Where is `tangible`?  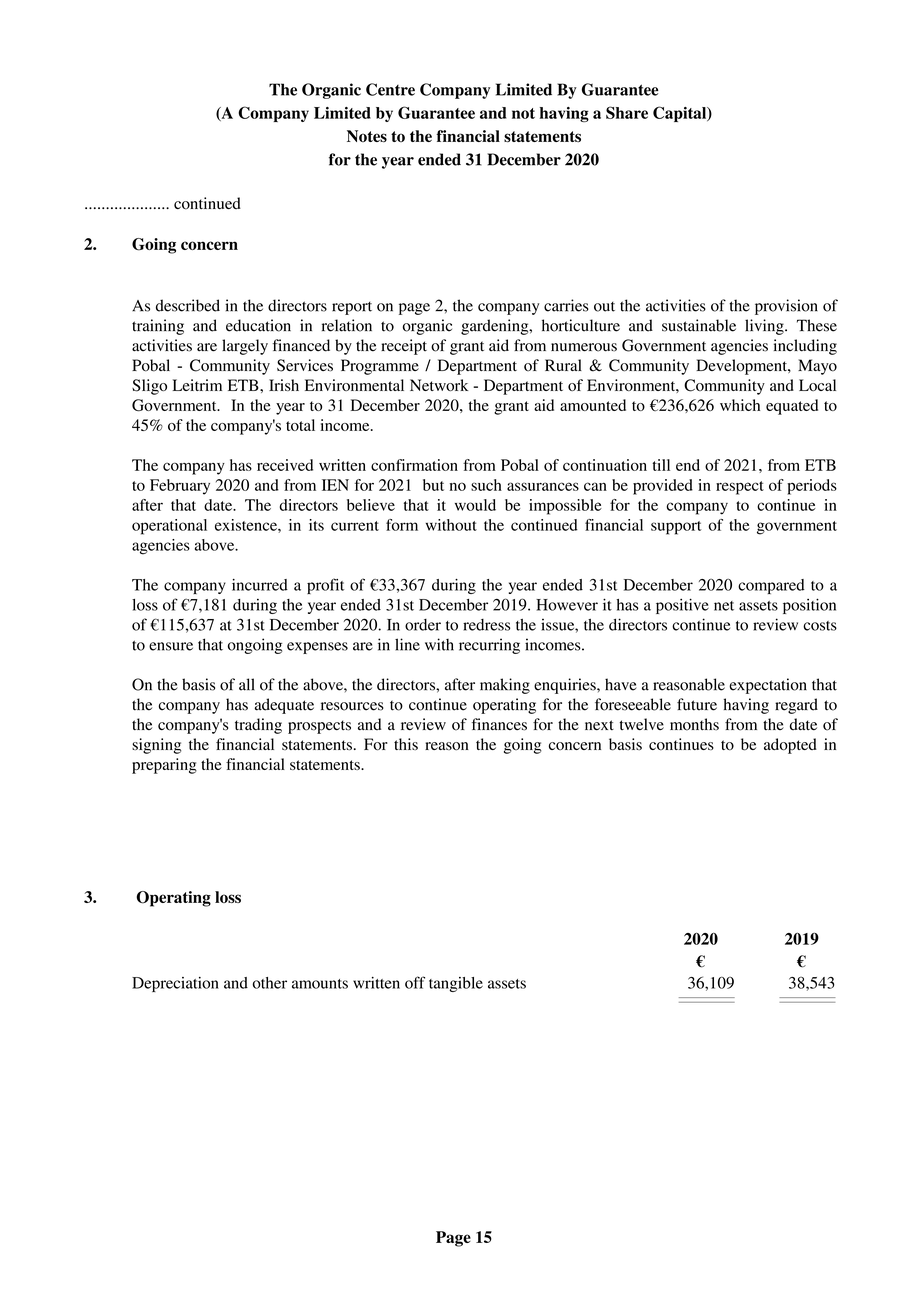
tangible is located at coordinates (456, 984).
